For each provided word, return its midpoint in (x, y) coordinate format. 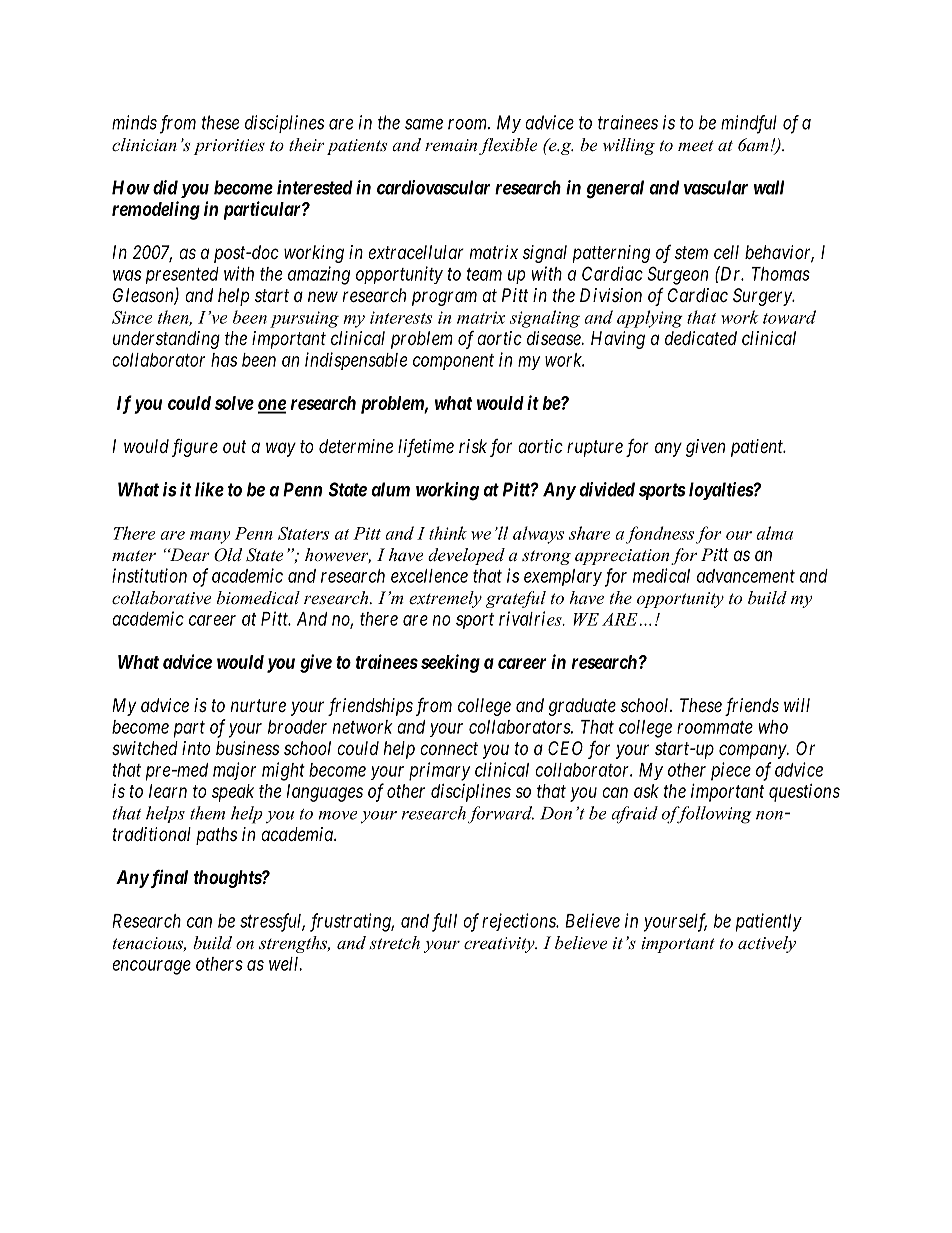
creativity (500, 945)
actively (767, 944)
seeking (450, 663)
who (773, 727)
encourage (151, 967)
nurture (258, 705)
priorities (229, 147)
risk (473, 446)
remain (451, 145)
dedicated (701, 338)
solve (234, 403)
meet (696, 145)
